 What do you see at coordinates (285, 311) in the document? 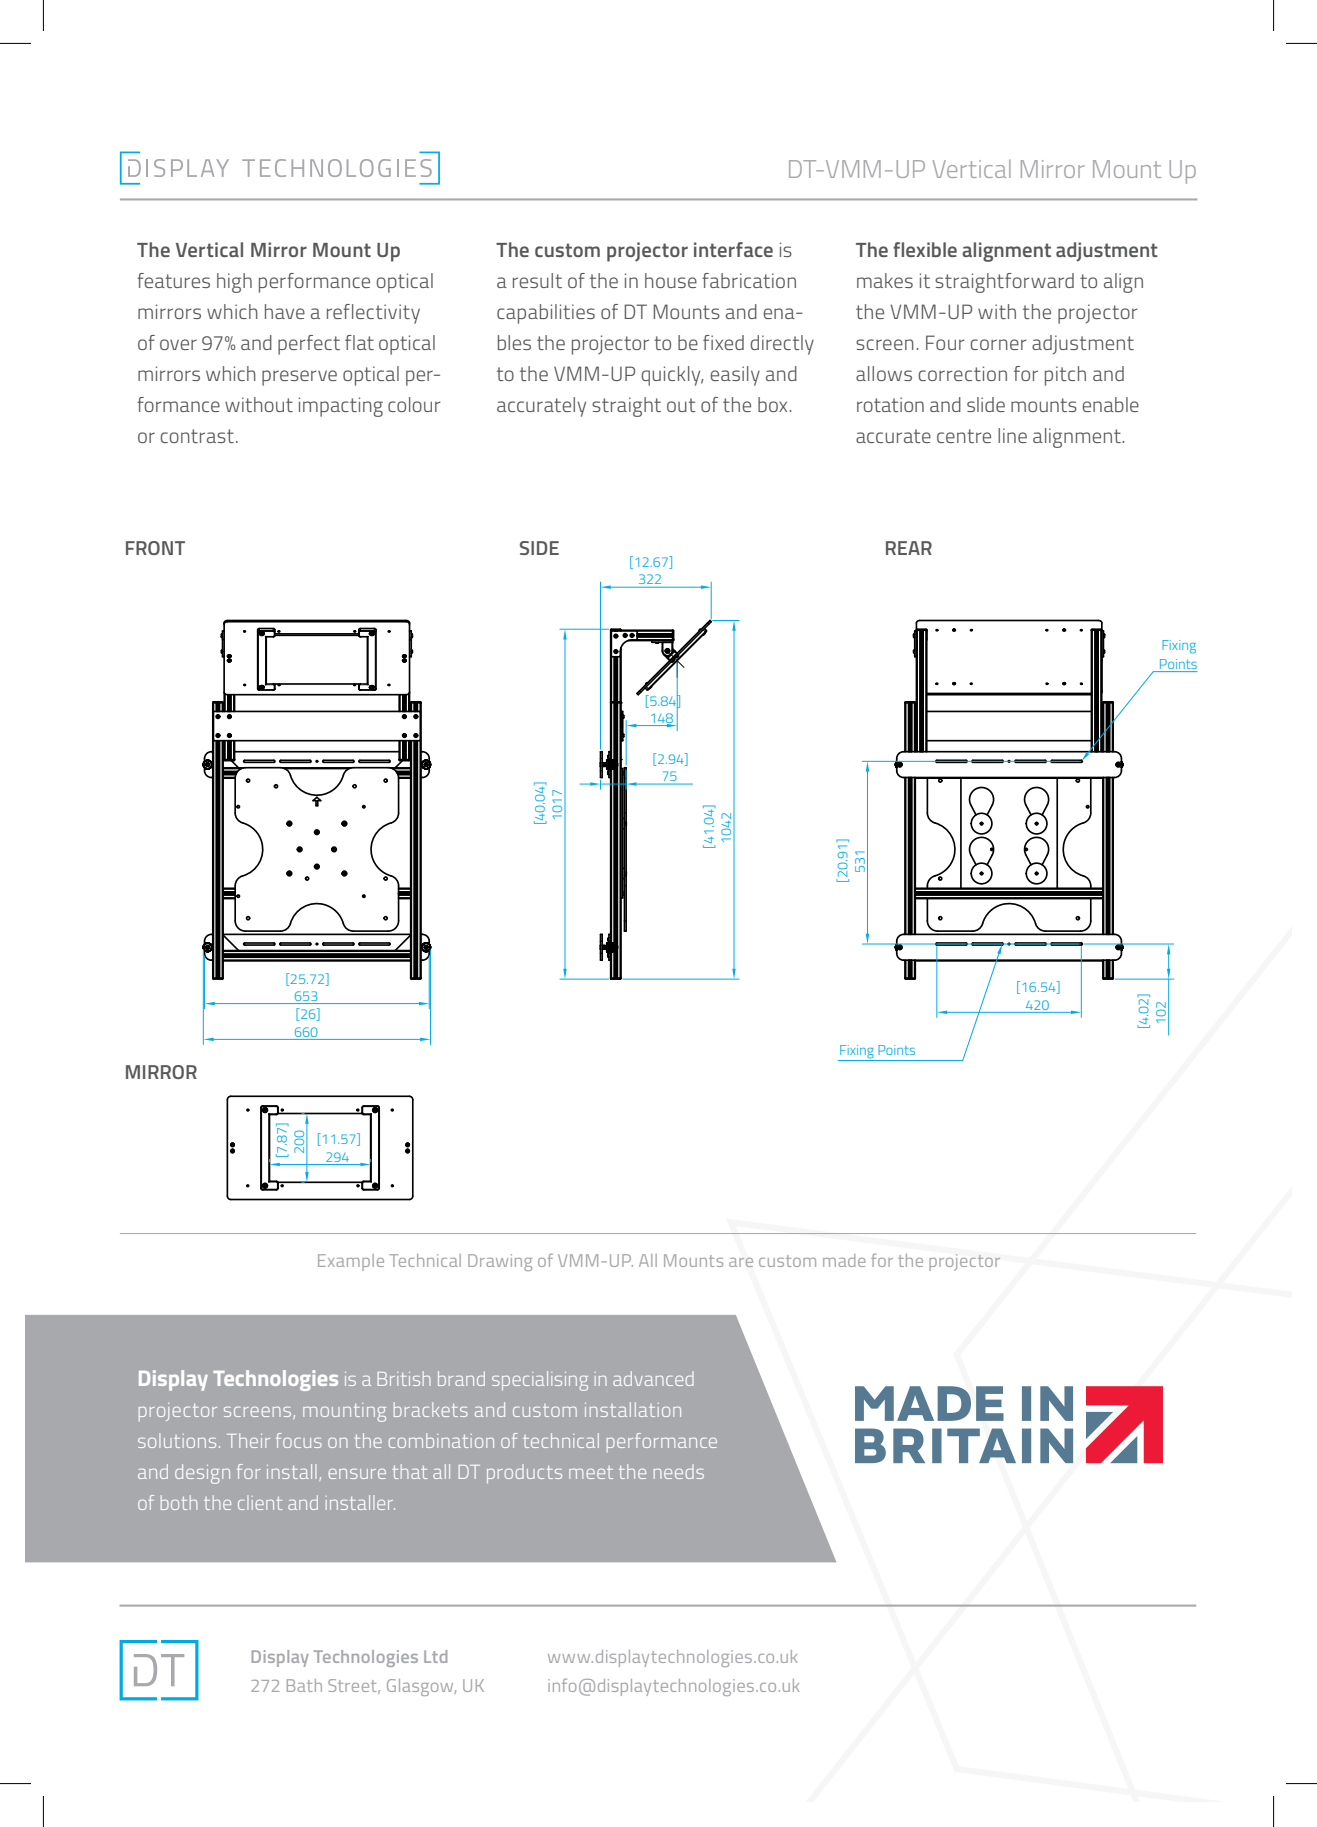
I see `have` at bounding box center [285, 311].
